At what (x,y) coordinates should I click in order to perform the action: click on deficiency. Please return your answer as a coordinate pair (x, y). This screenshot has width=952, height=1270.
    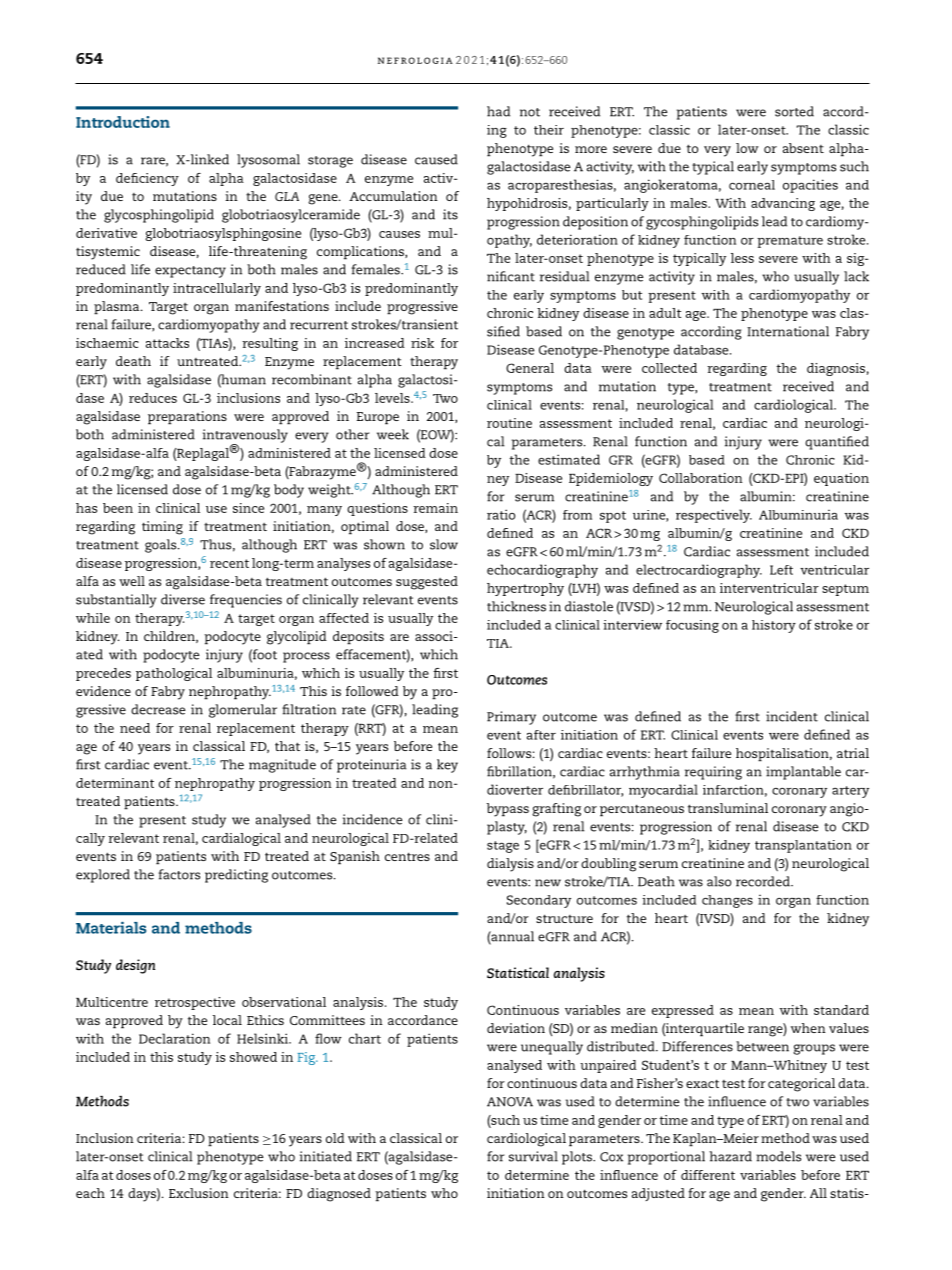
    Looking at the image, I should click on (147, 179).
